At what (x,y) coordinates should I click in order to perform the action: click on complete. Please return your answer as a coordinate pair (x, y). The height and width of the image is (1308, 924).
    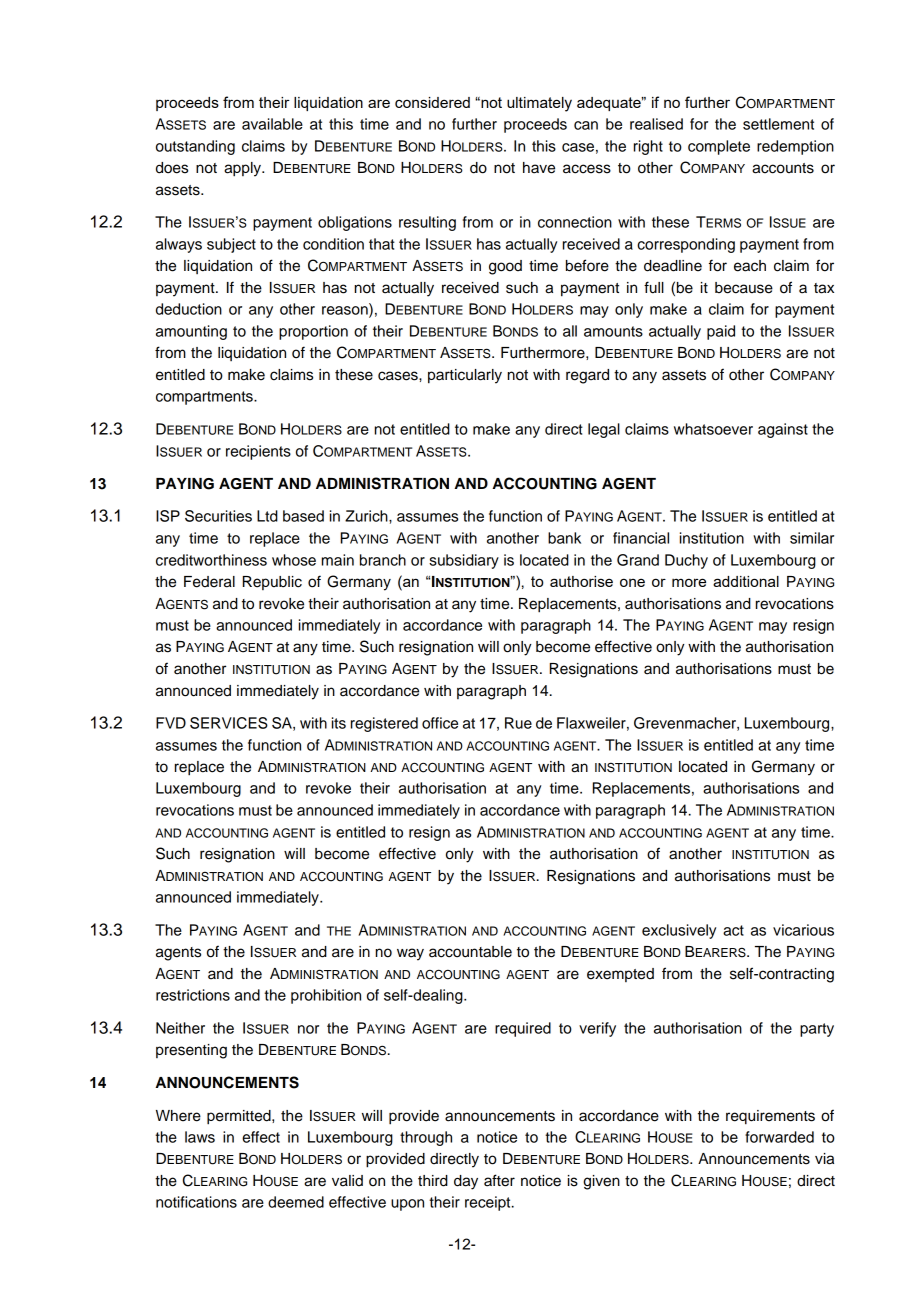
    Looking at the image, I should click on (719, 147).
